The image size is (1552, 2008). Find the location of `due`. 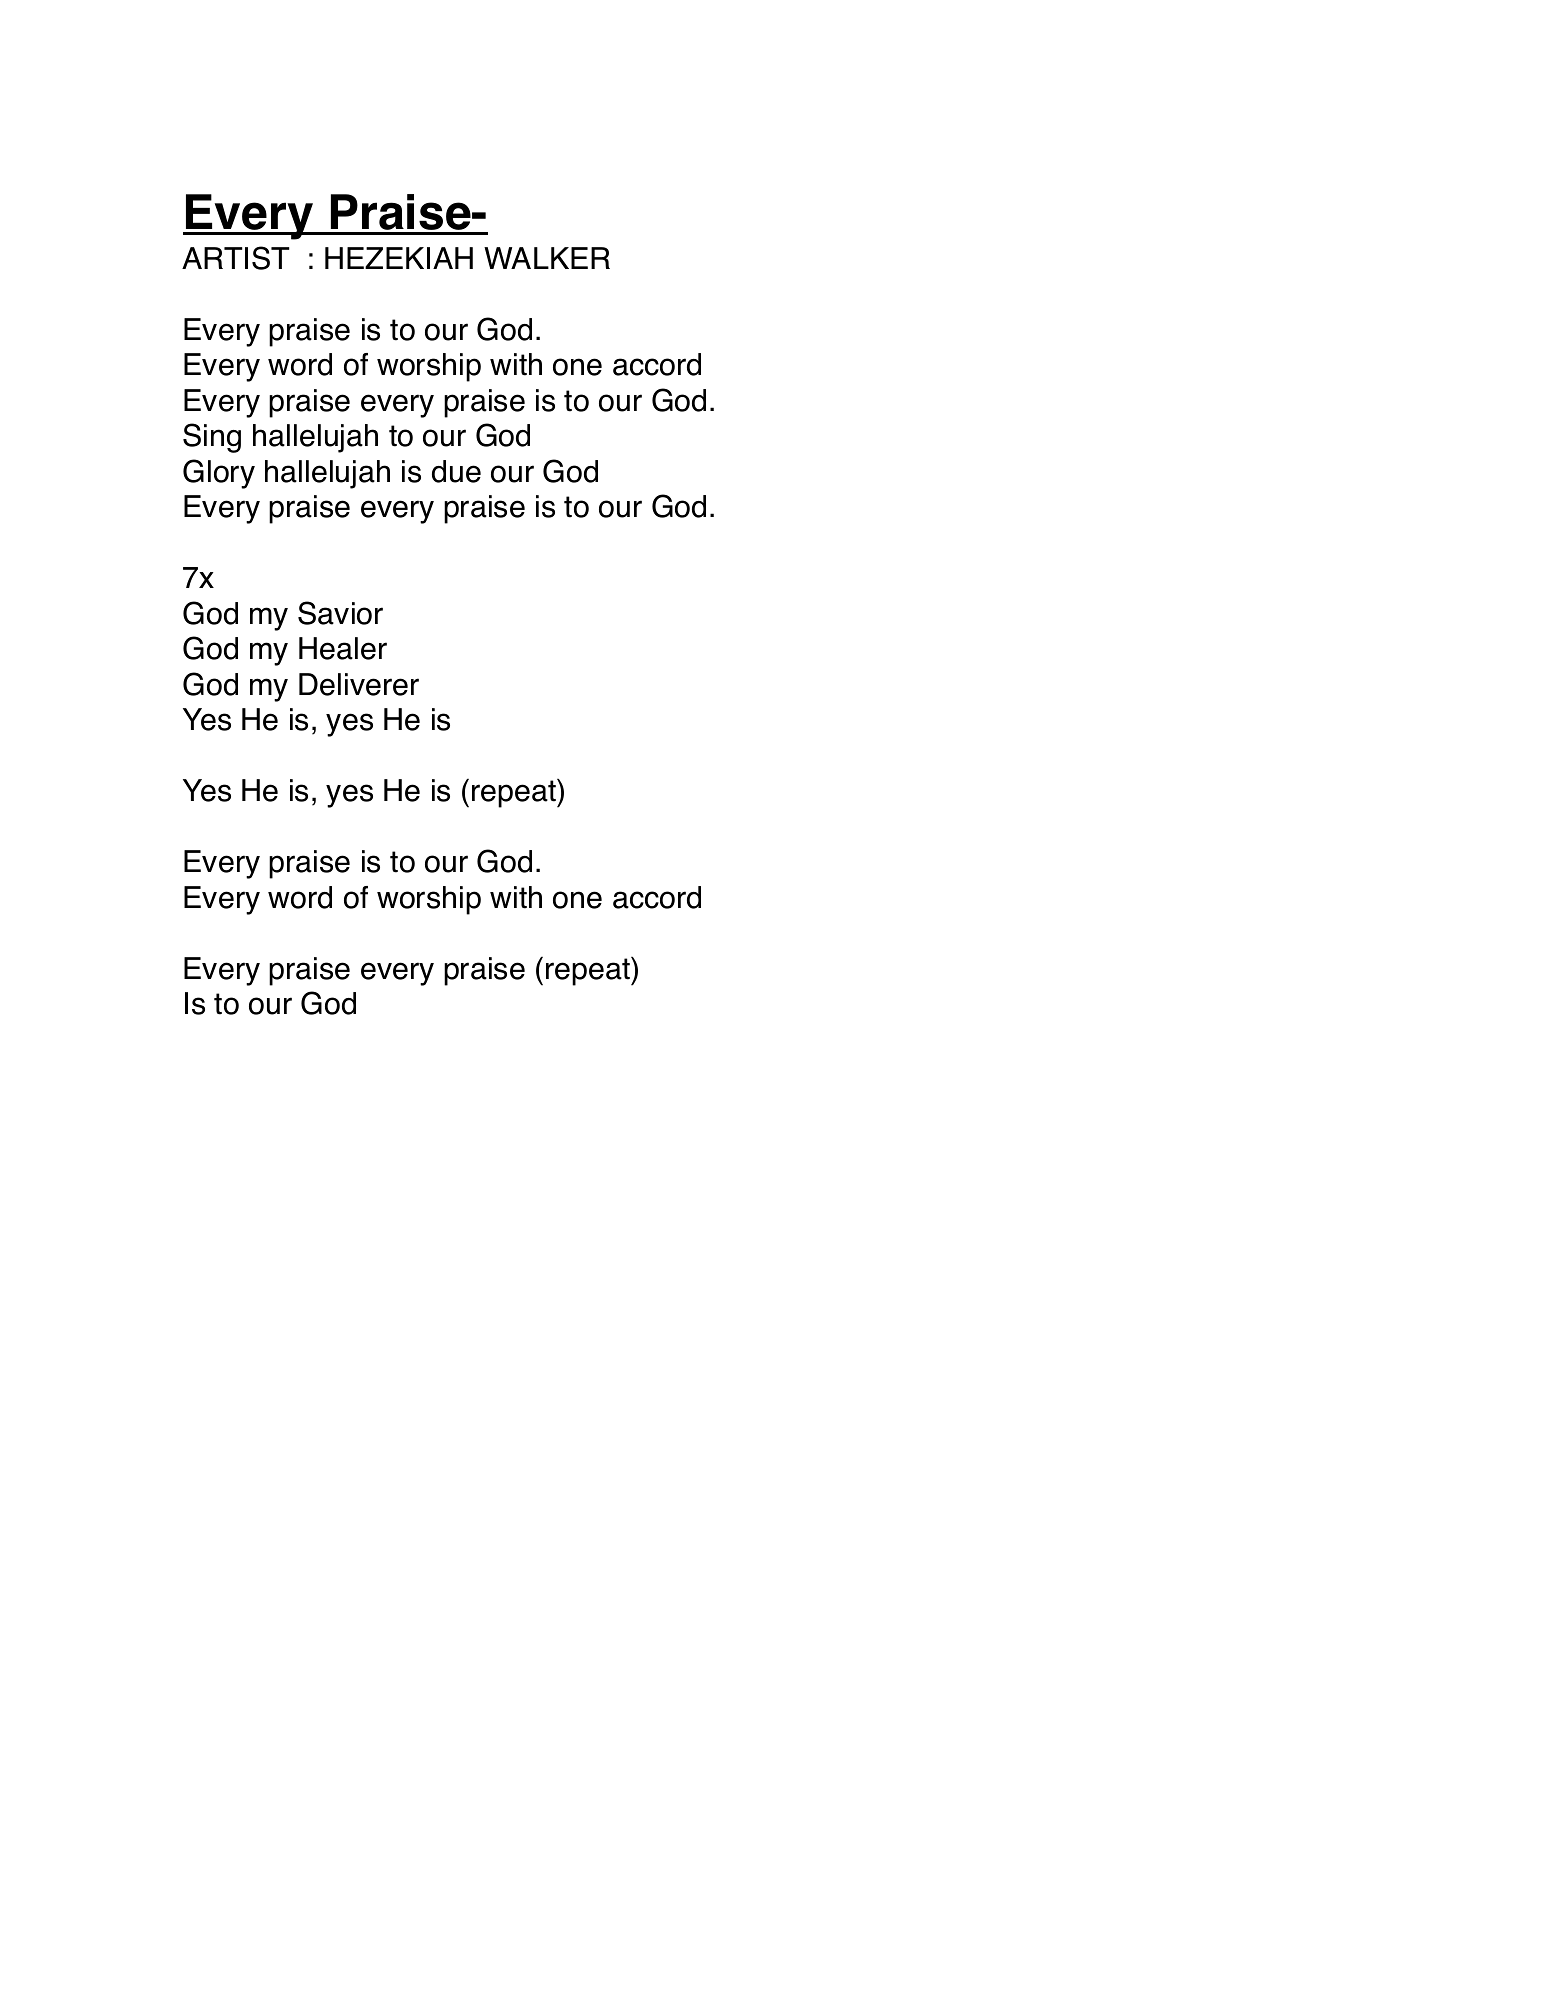

due is located at coordinates (456, 471).
